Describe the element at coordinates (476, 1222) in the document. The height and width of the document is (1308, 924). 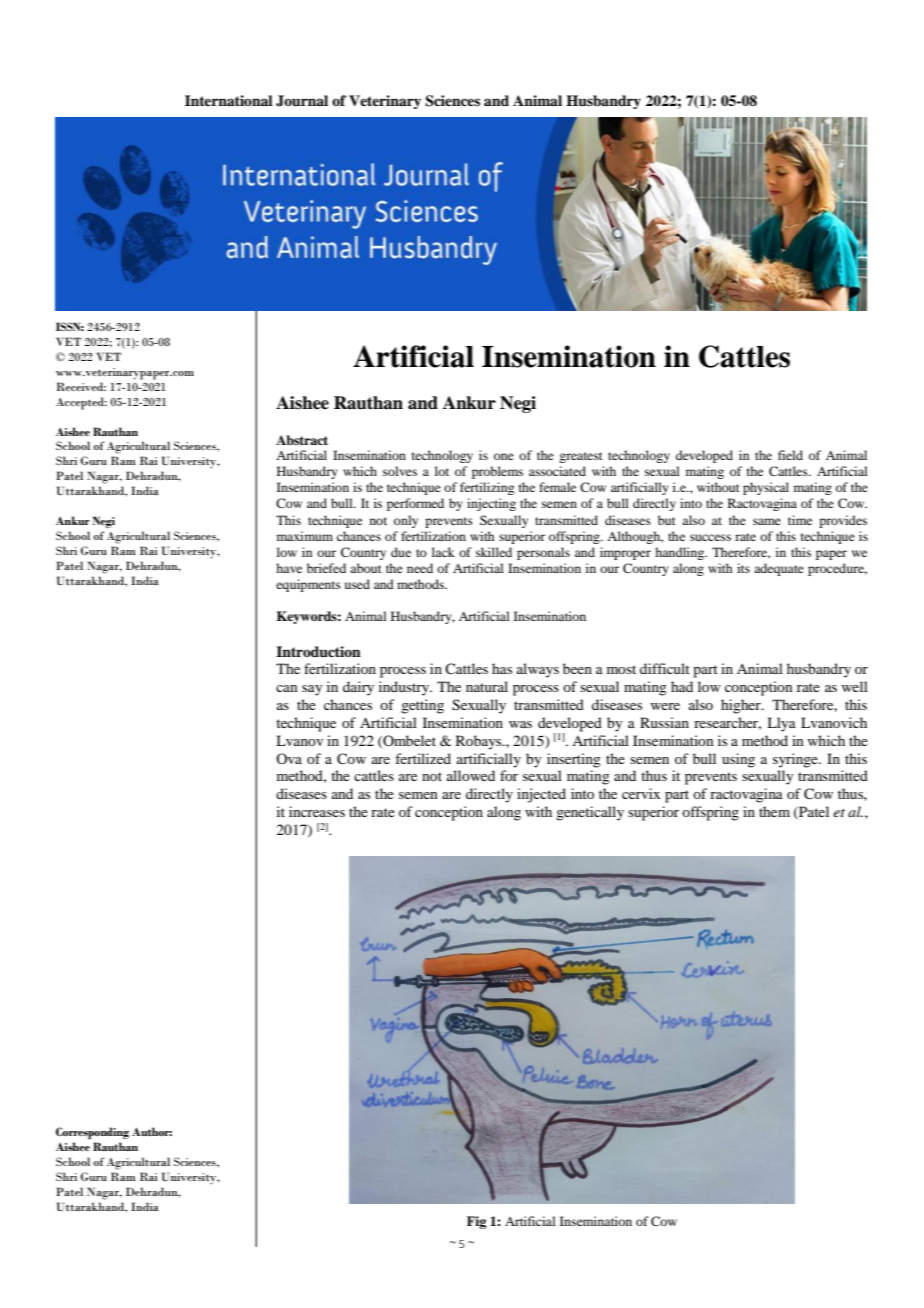
I see `Fig` at that location.
